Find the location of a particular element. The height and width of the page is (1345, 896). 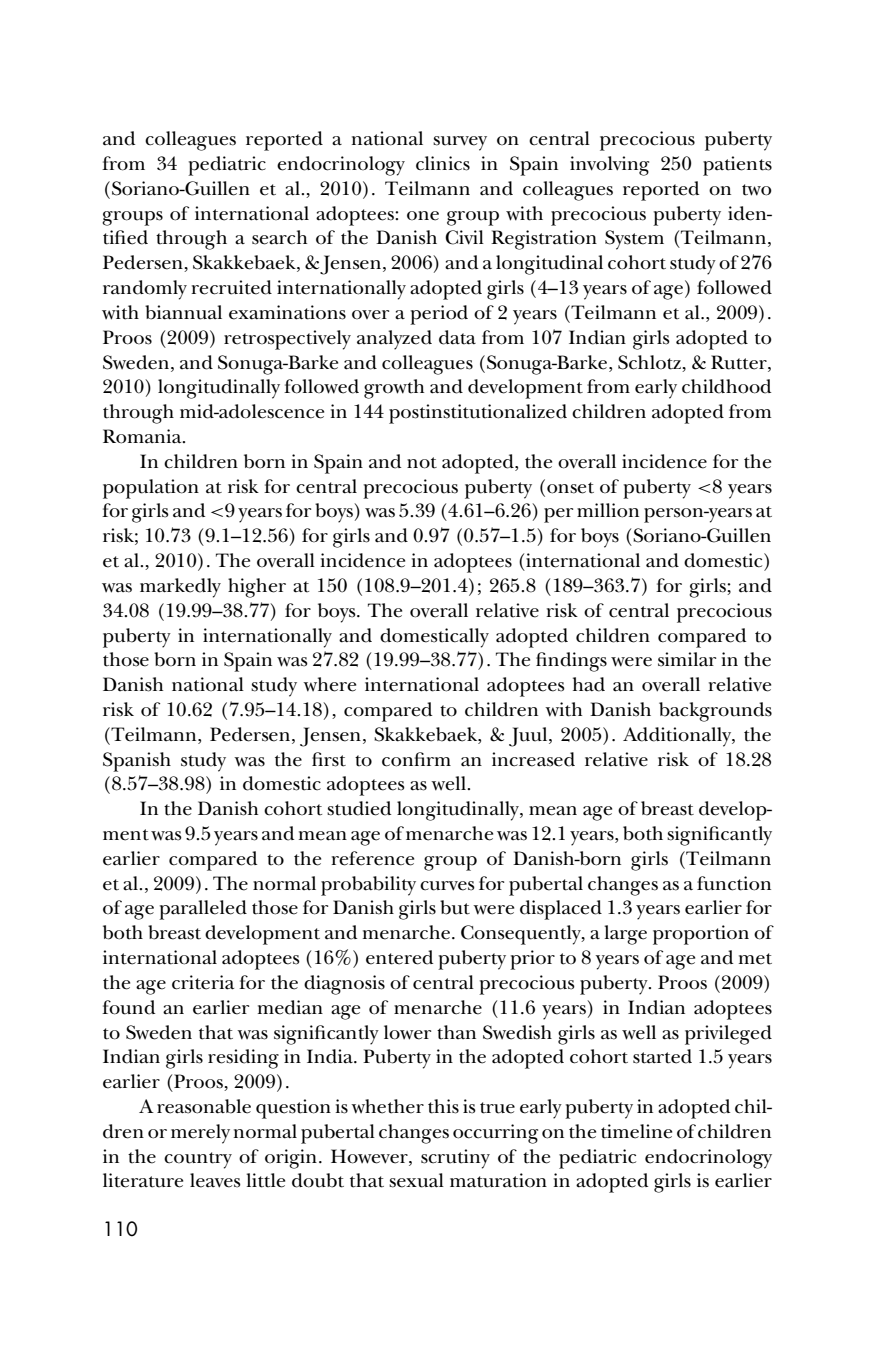

timeline is located at coordinates (636, 1131).
